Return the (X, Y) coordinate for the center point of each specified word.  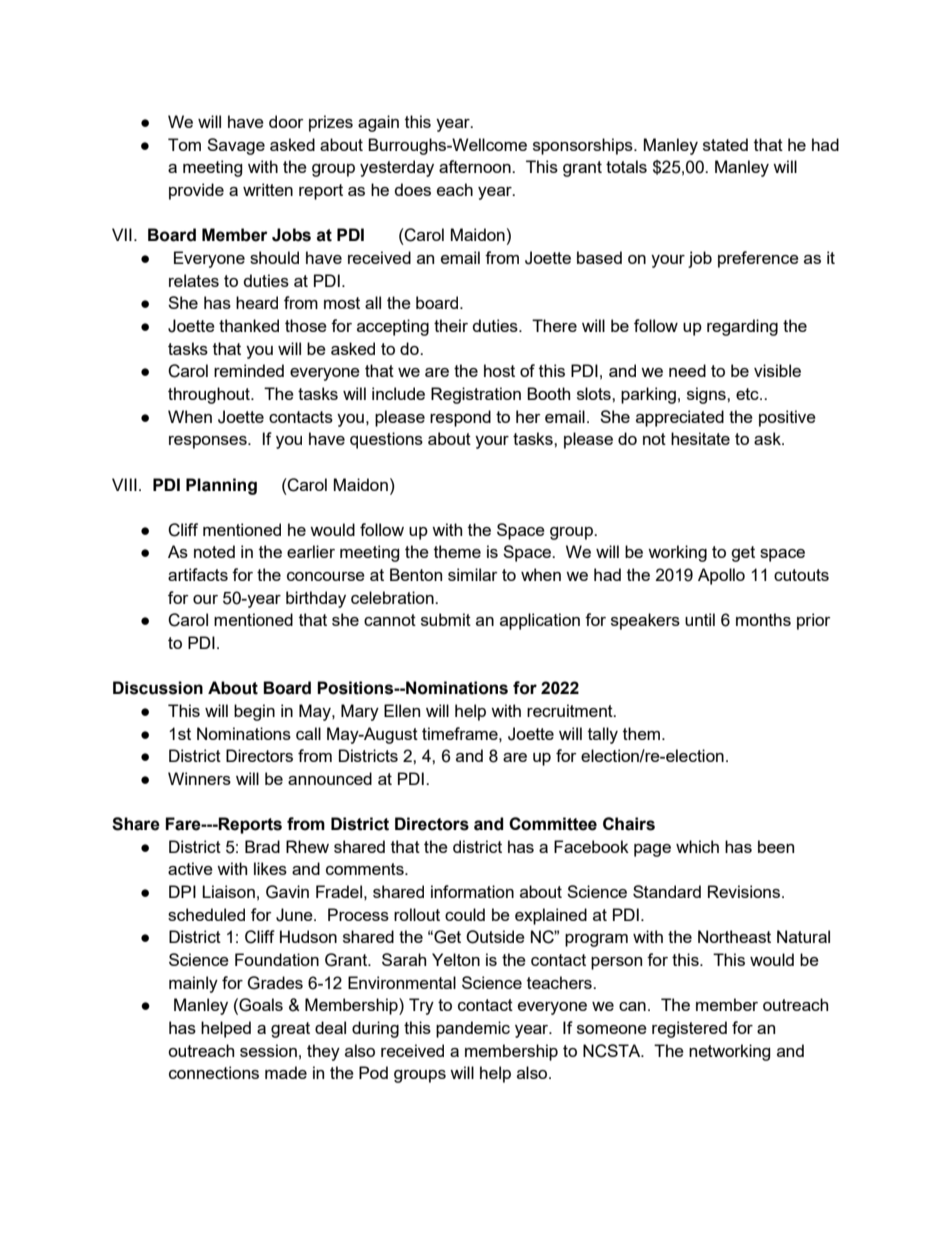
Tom (184, 144)
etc (748, 394)
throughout (210, 395)
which (697, 846)
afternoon (476, 166)
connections (214, 1072)
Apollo (721, 576)
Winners (199, 778)
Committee (553, 824)
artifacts (198, 574)
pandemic (473, 1029)
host (499, 370)
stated (725, 144)
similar (473, 574)
